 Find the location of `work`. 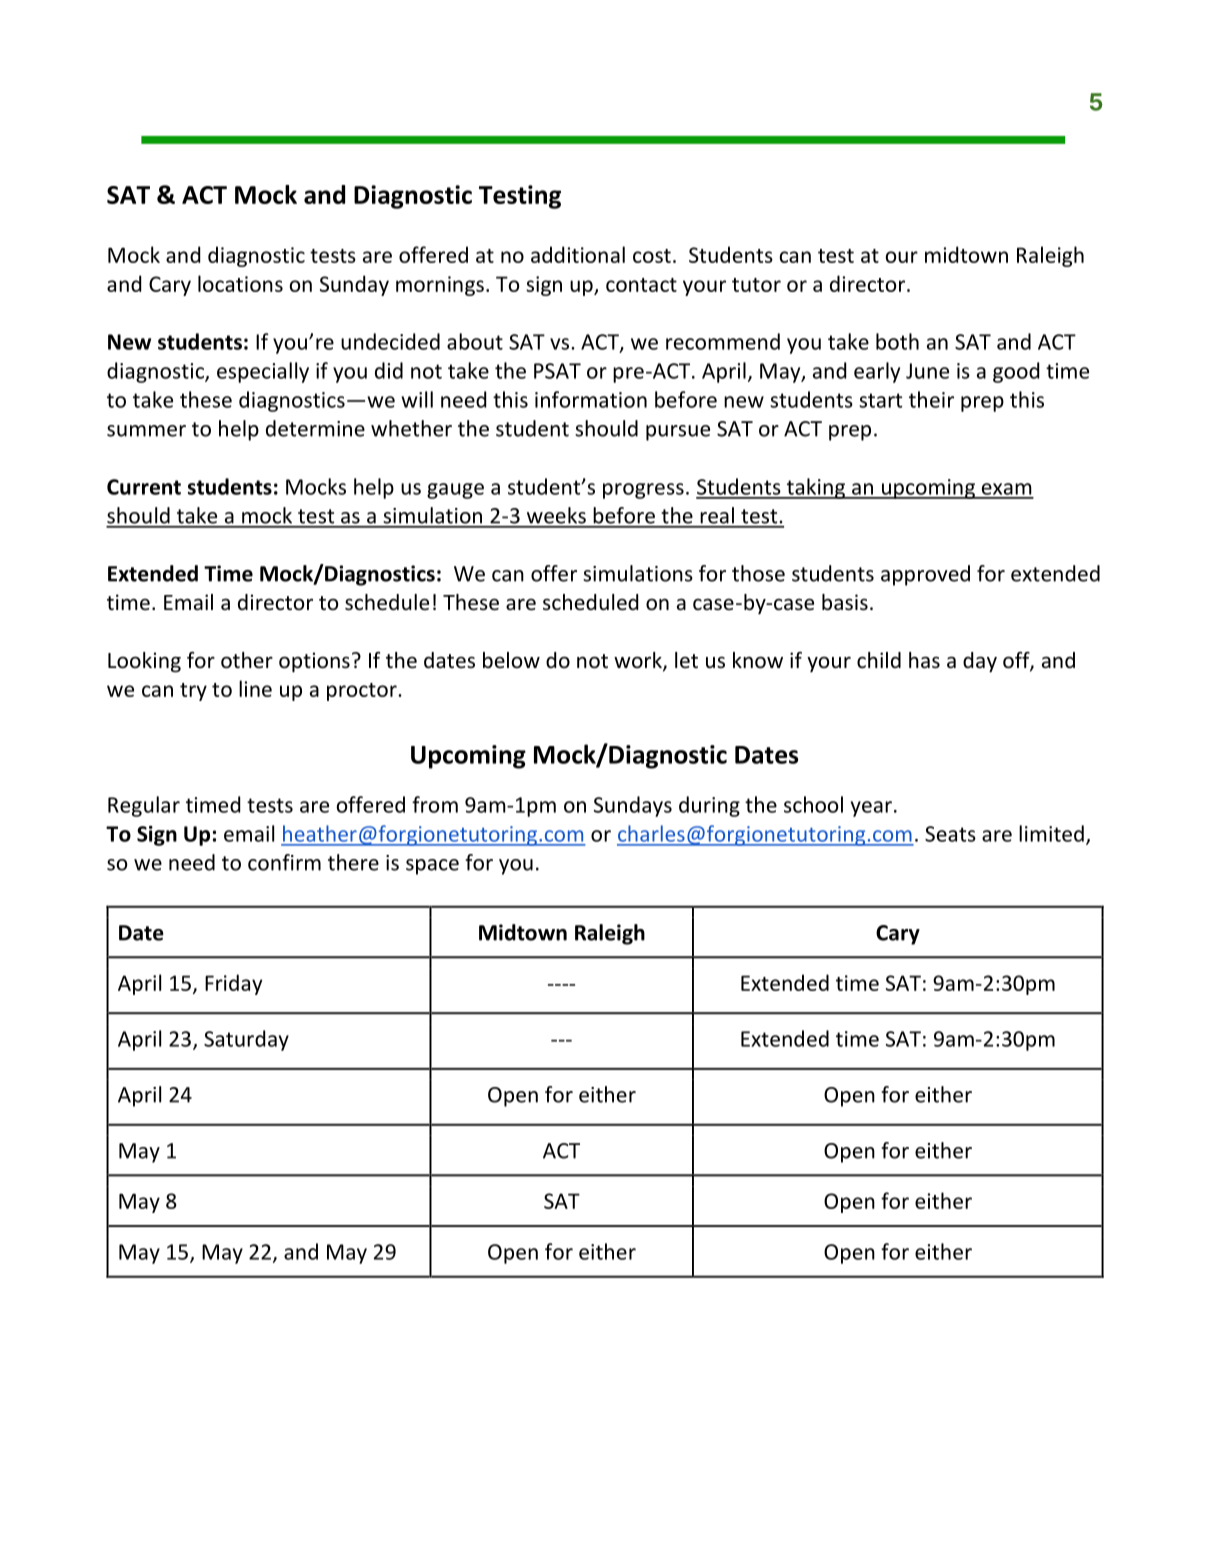

work is located at coordinates (639, 661).
